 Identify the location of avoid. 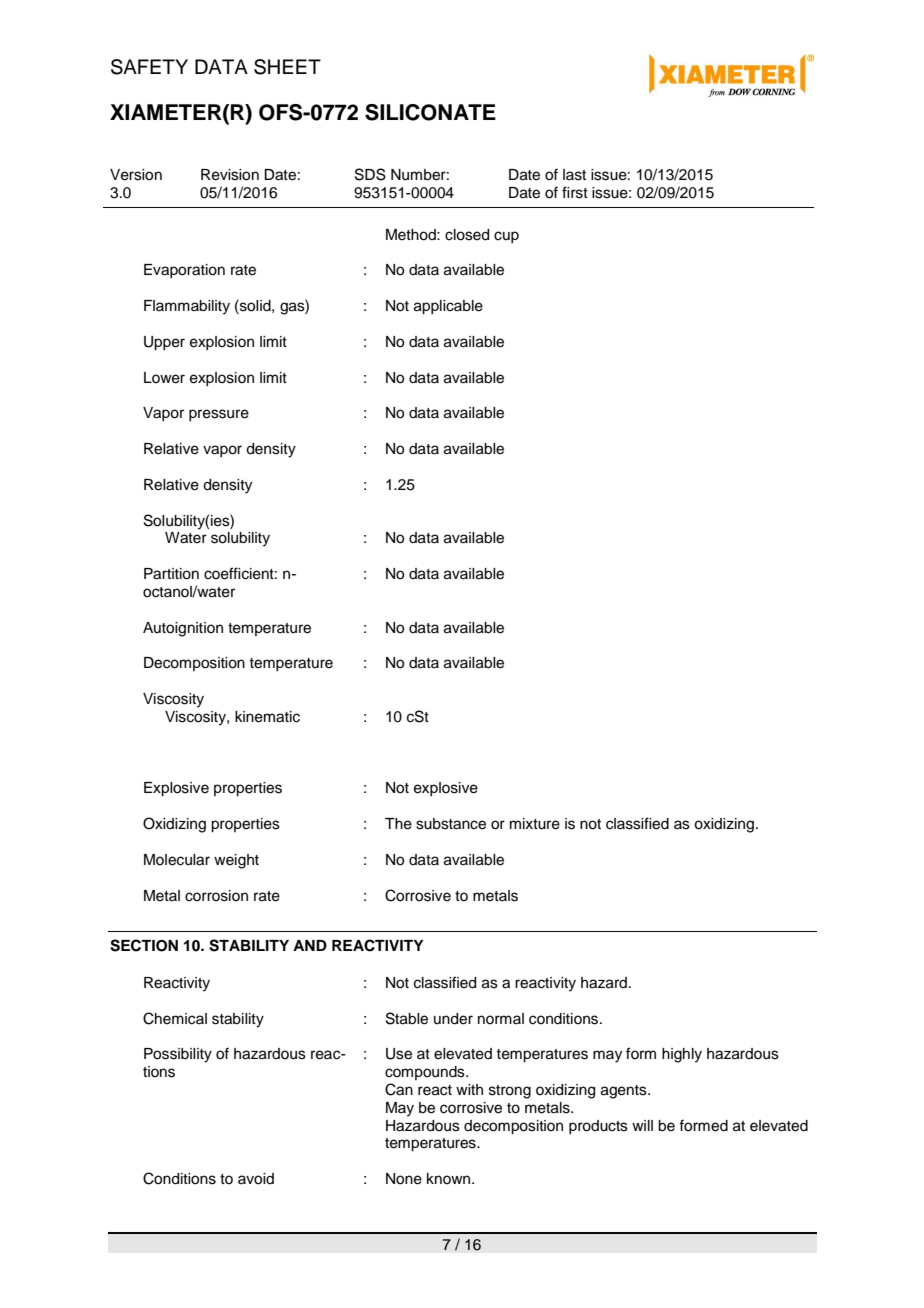
(256, 1179).
